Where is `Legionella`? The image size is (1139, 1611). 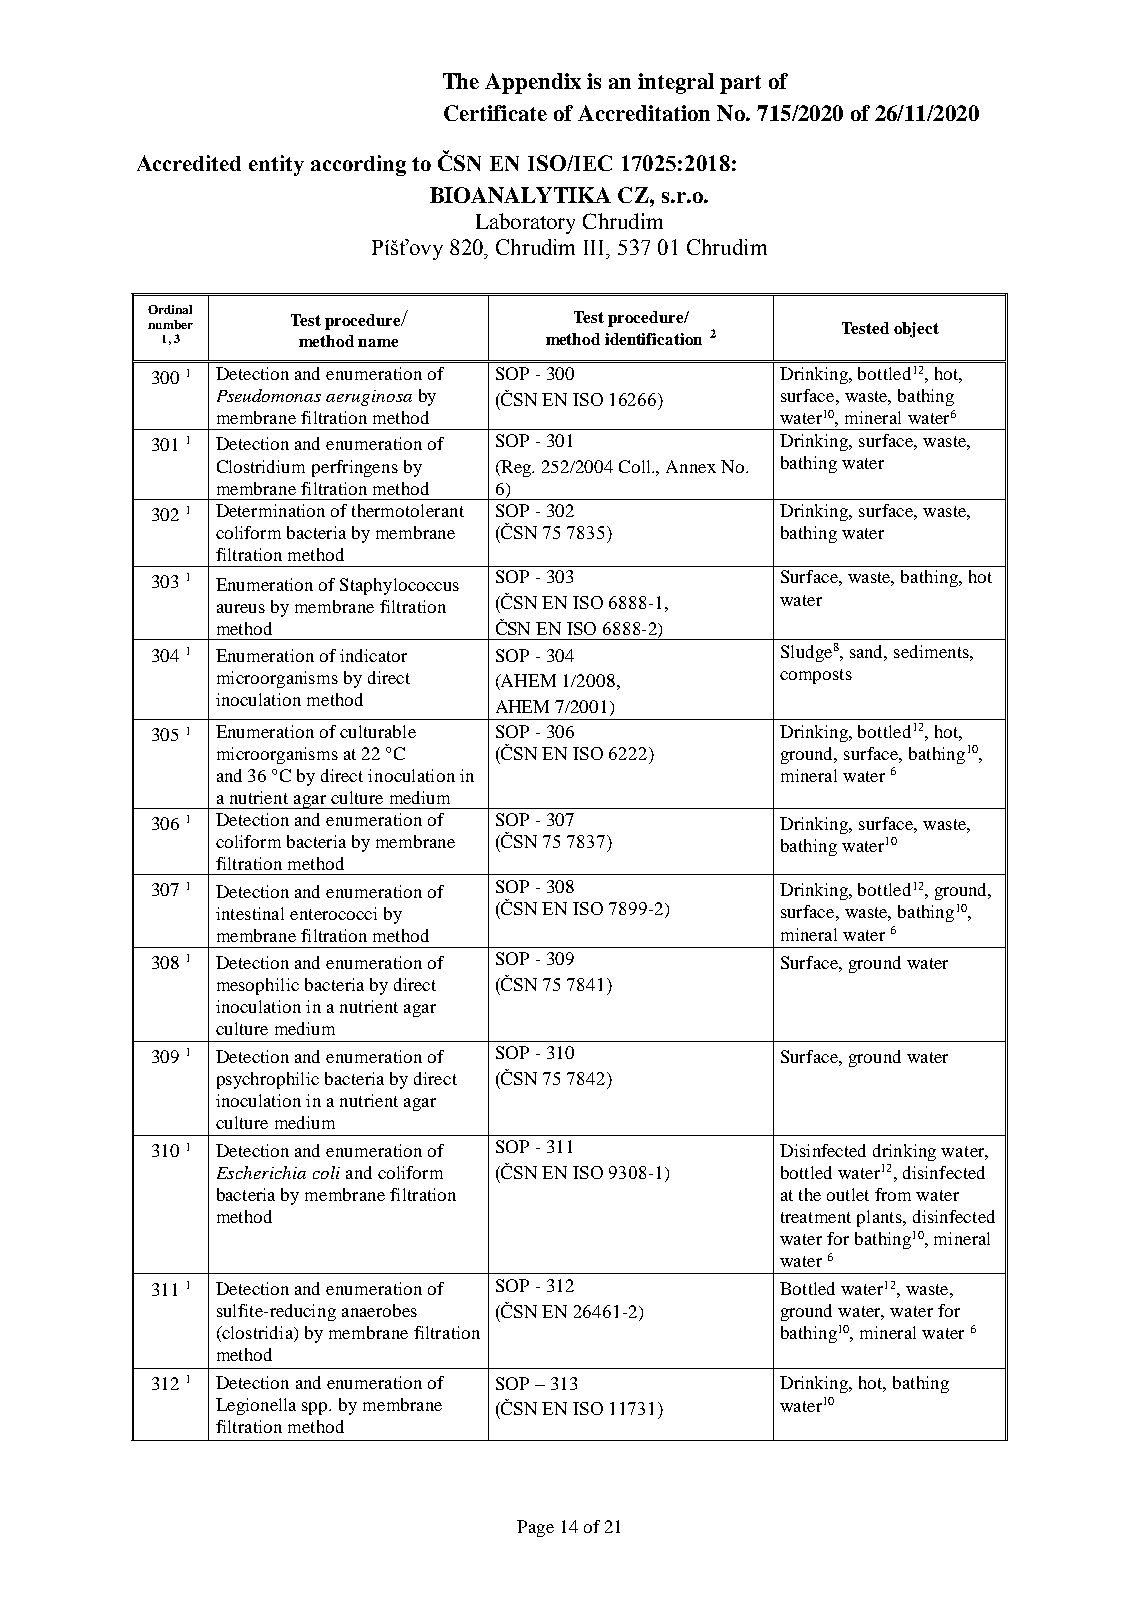 Legionella is located at coordinates (256, 1406).
